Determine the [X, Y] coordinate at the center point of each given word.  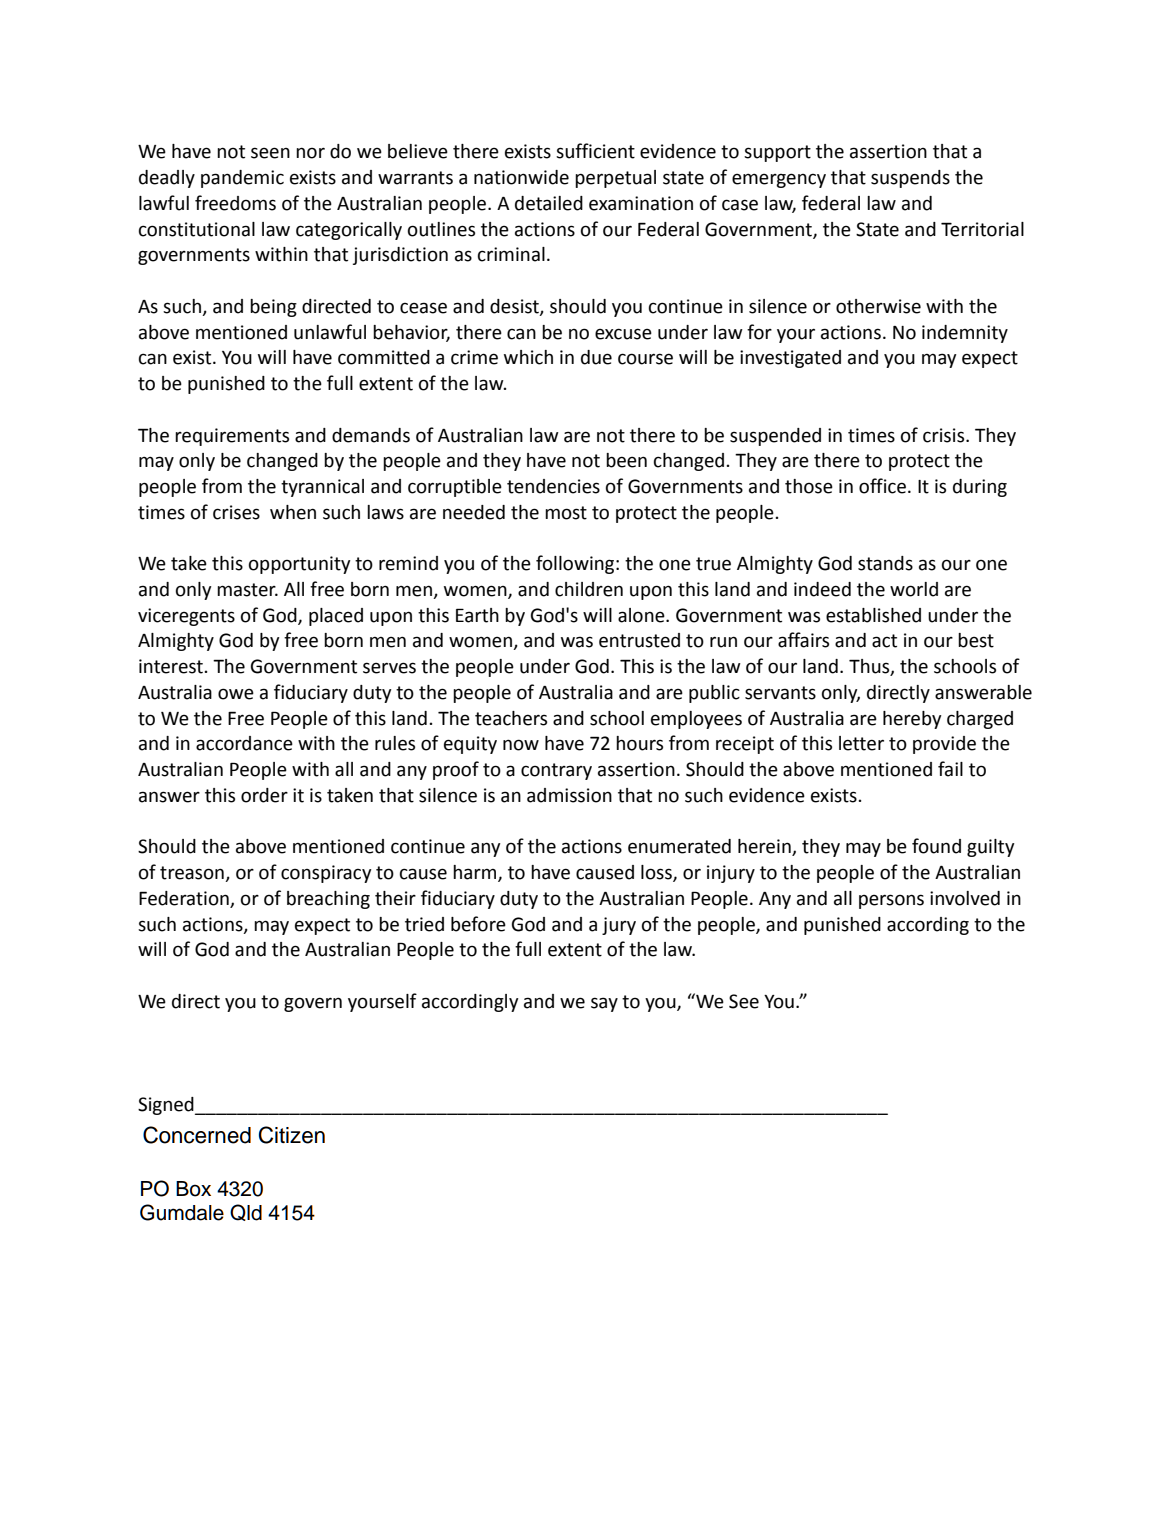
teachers [511, 718]
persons [891, 901]
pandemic [242, 179]
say [604, 1004]
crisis [945, 435]
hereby [912, 720]
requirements [232, 437]
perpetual [615, 179]
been [626, 460]
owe [236, 694]
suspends [910, 179]
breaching [328, 900]
